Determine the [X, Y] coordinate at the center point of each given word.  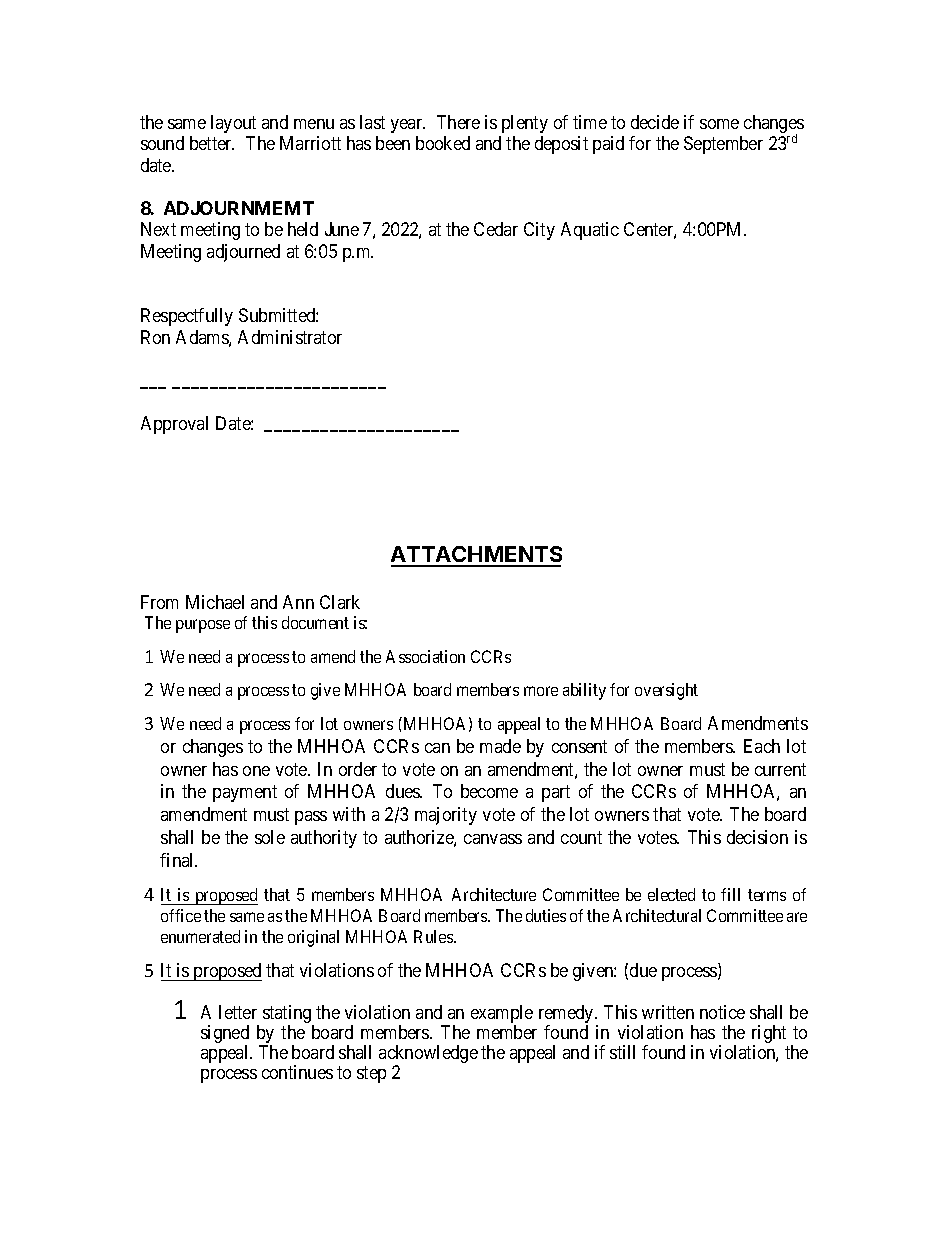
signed [225, 1035]
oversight [666, 691]
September [723, 145]
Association [425, 656]
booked [443, 143]
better [212, 143]
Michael [215, 602]
